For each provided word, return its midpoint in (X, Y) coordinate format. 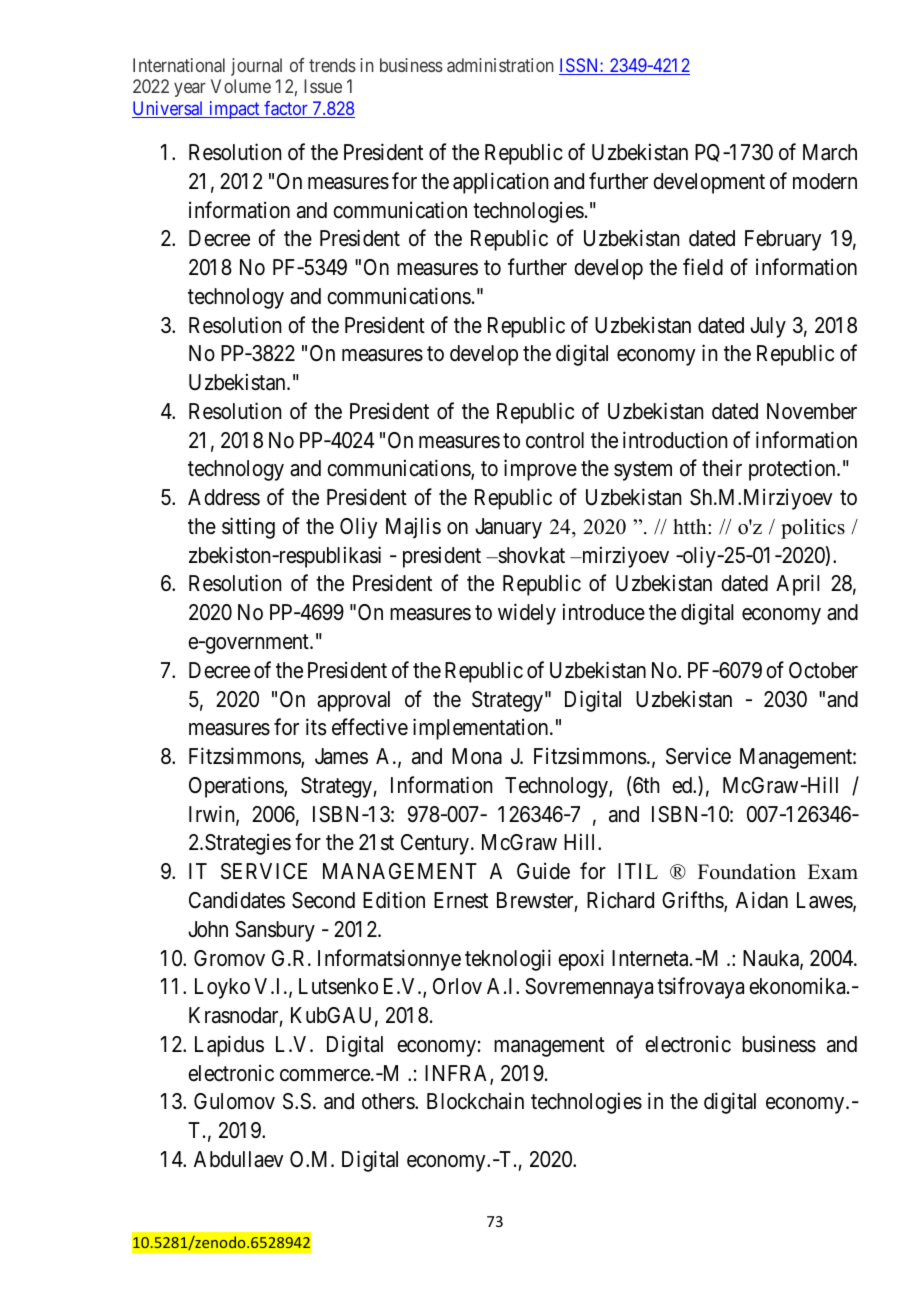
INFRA (458, 1074)
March (830, 152)
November (812, 411)
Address (224, 497)
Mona (477, 756)
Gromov (229, 958)
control (555, 440)
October (823, 670)
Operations (237, 787)
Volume (241, 86)
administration (500, 65)
